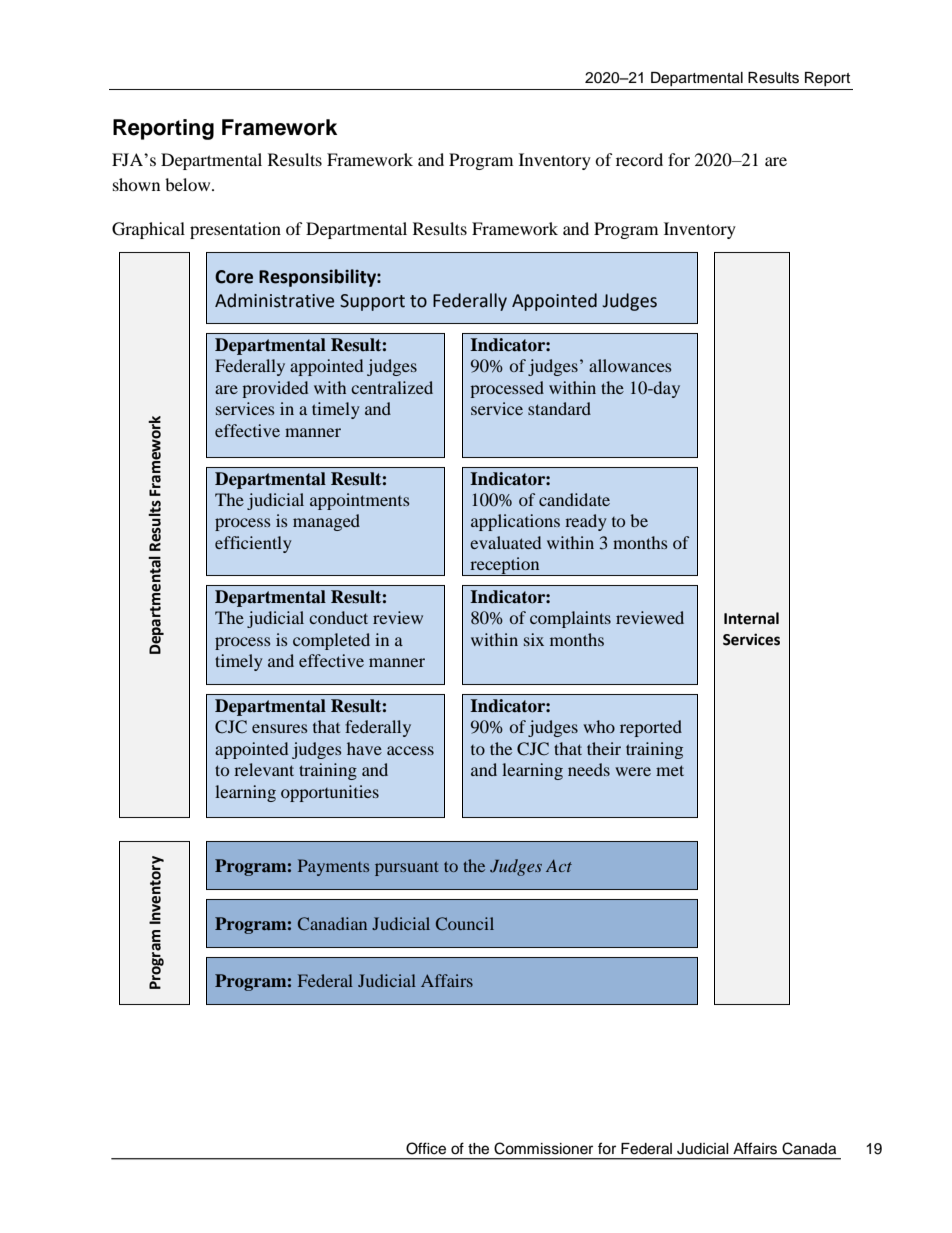 This screenshot has height=1233, width=952. What do you see at coordinates (630, 365) in the screenshot?
I see `allowances` at bounding box center [630, 365].
